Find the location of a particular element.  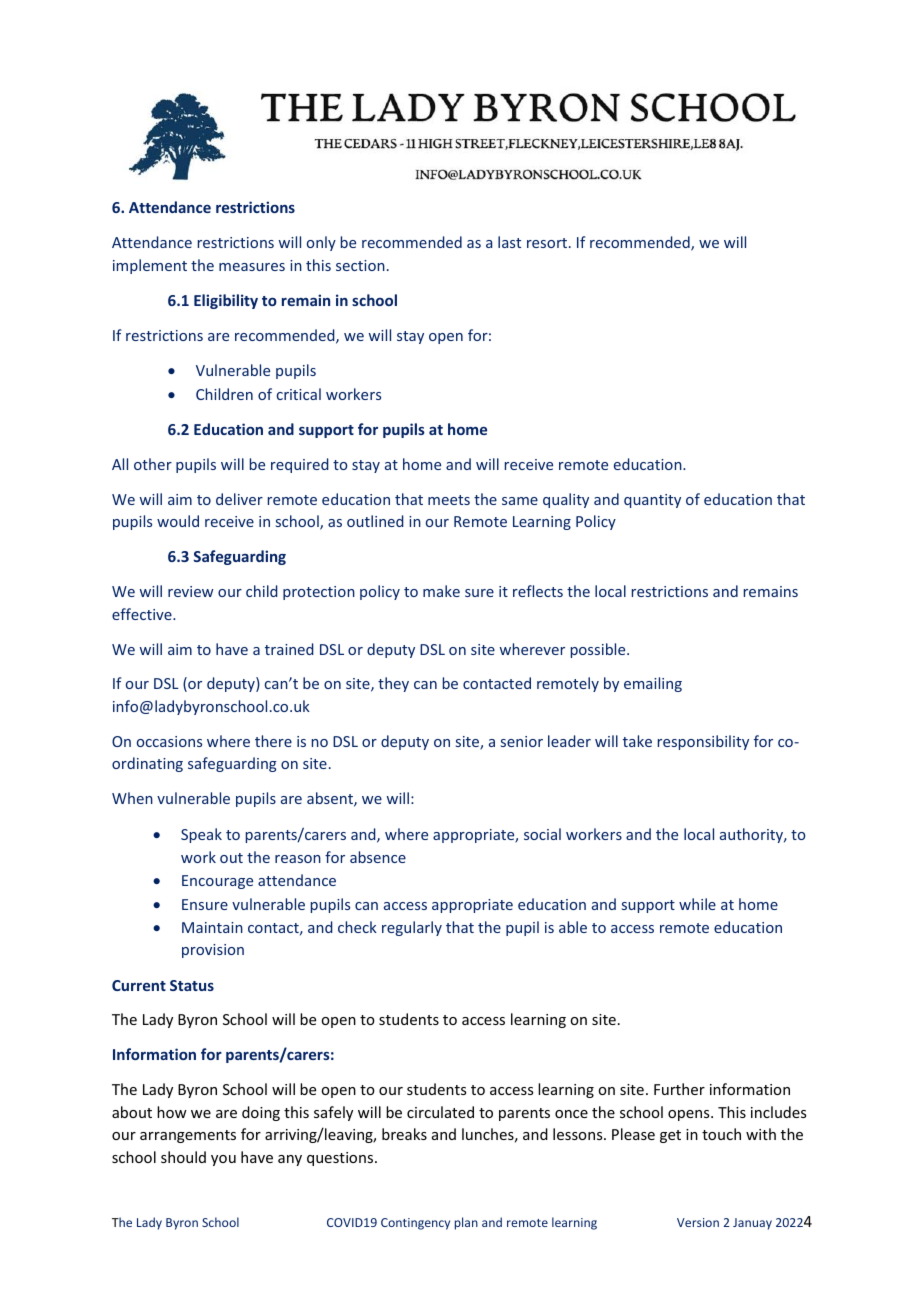

Version is located at coordinates (698, 1222).
